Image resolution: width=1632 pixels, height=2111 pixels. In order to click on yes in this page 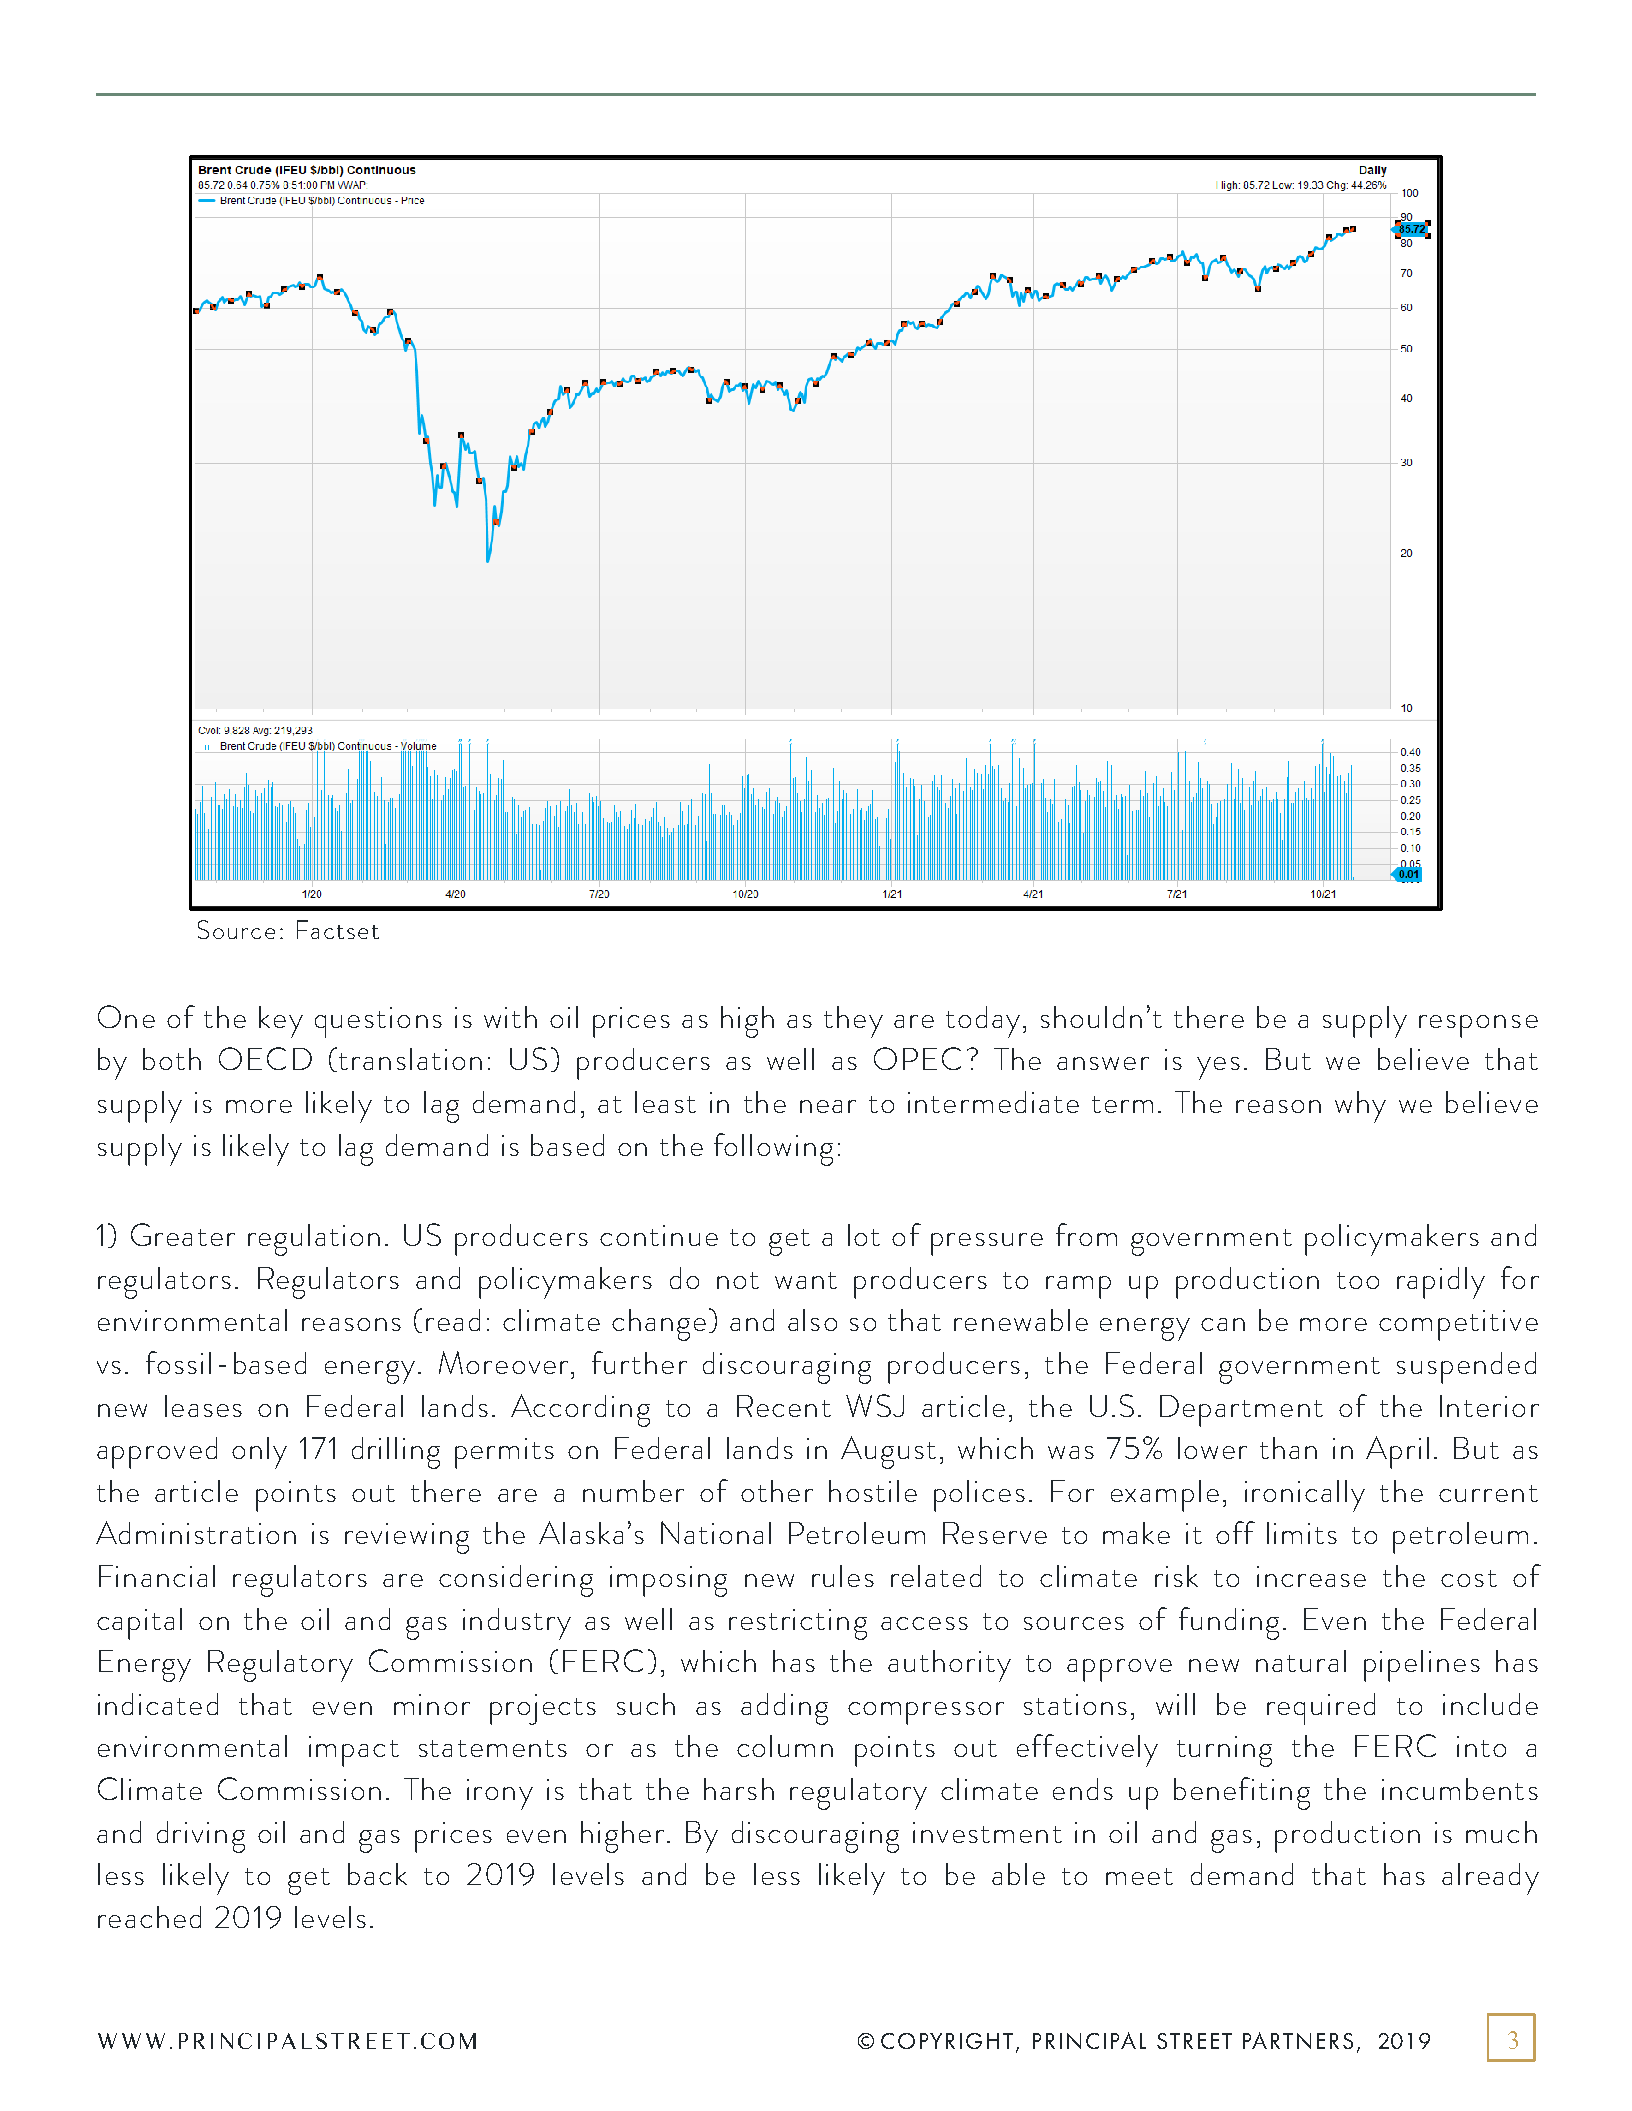, I will do `click(1218, 1068)`.
